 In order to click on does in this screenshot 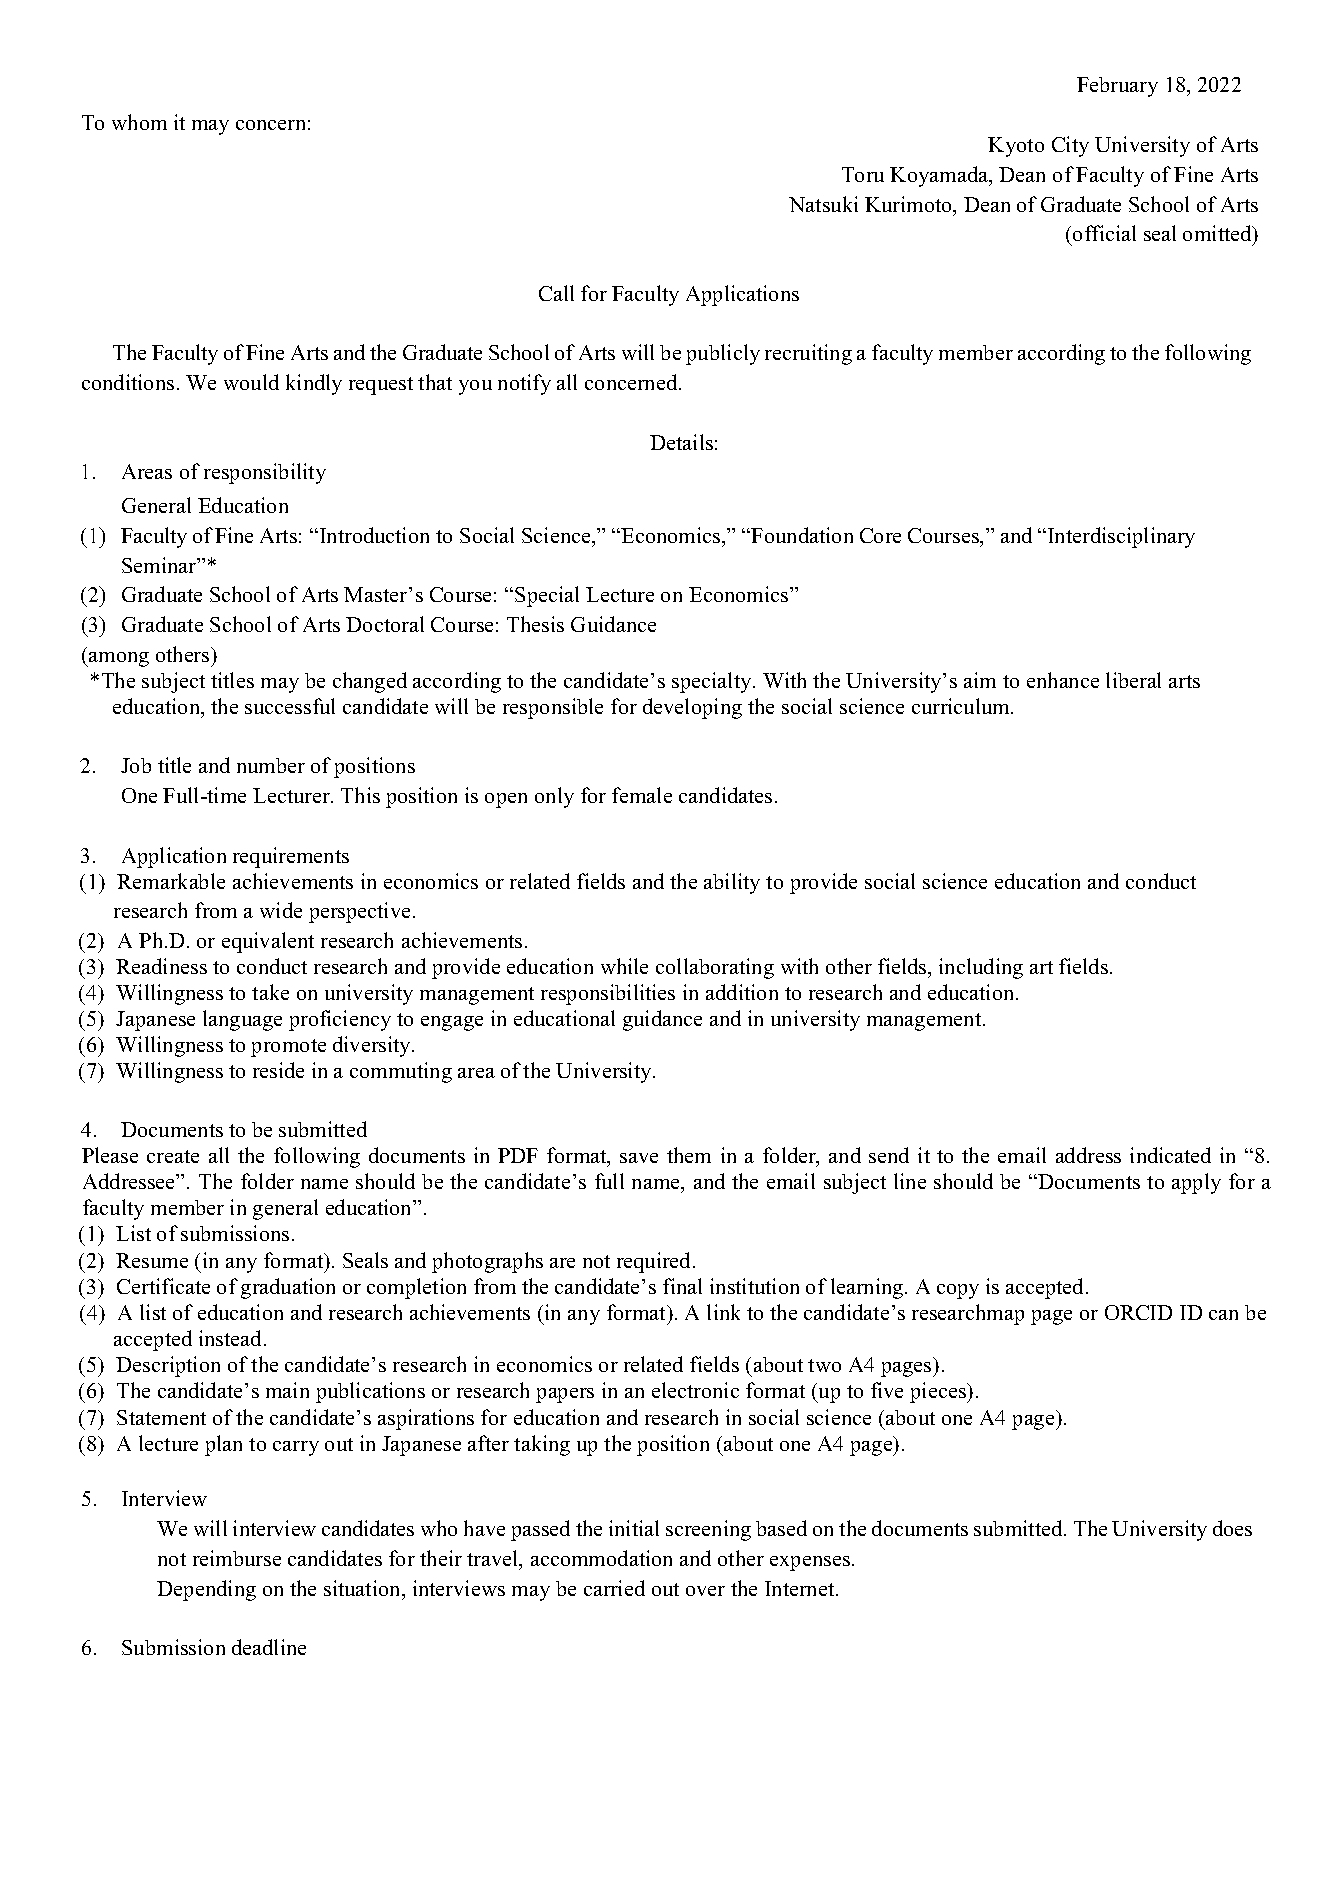, I will do `click(1232, 1528)`.
